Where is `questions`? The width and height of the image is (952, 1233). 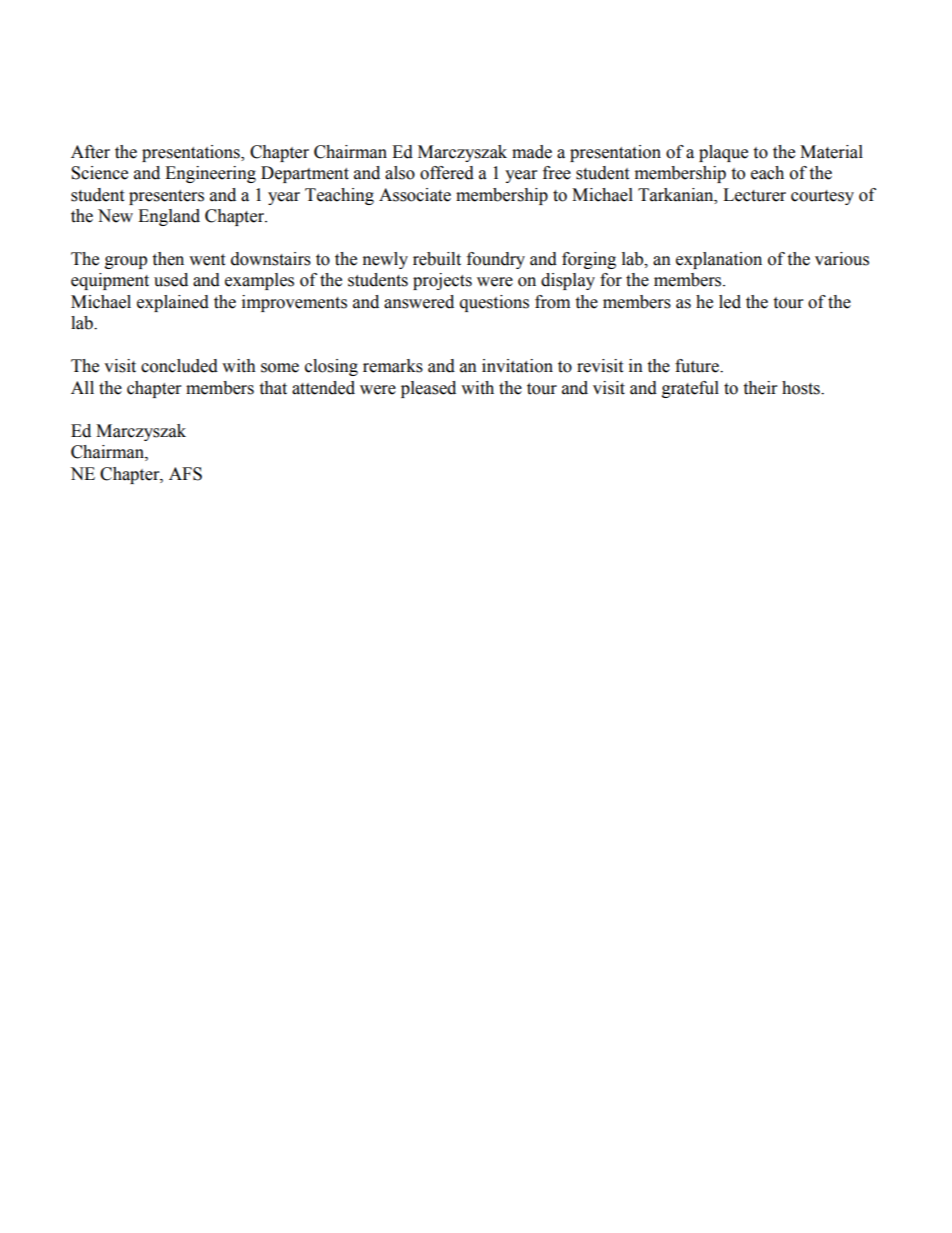 questions is located at coordinates (494, 303).
